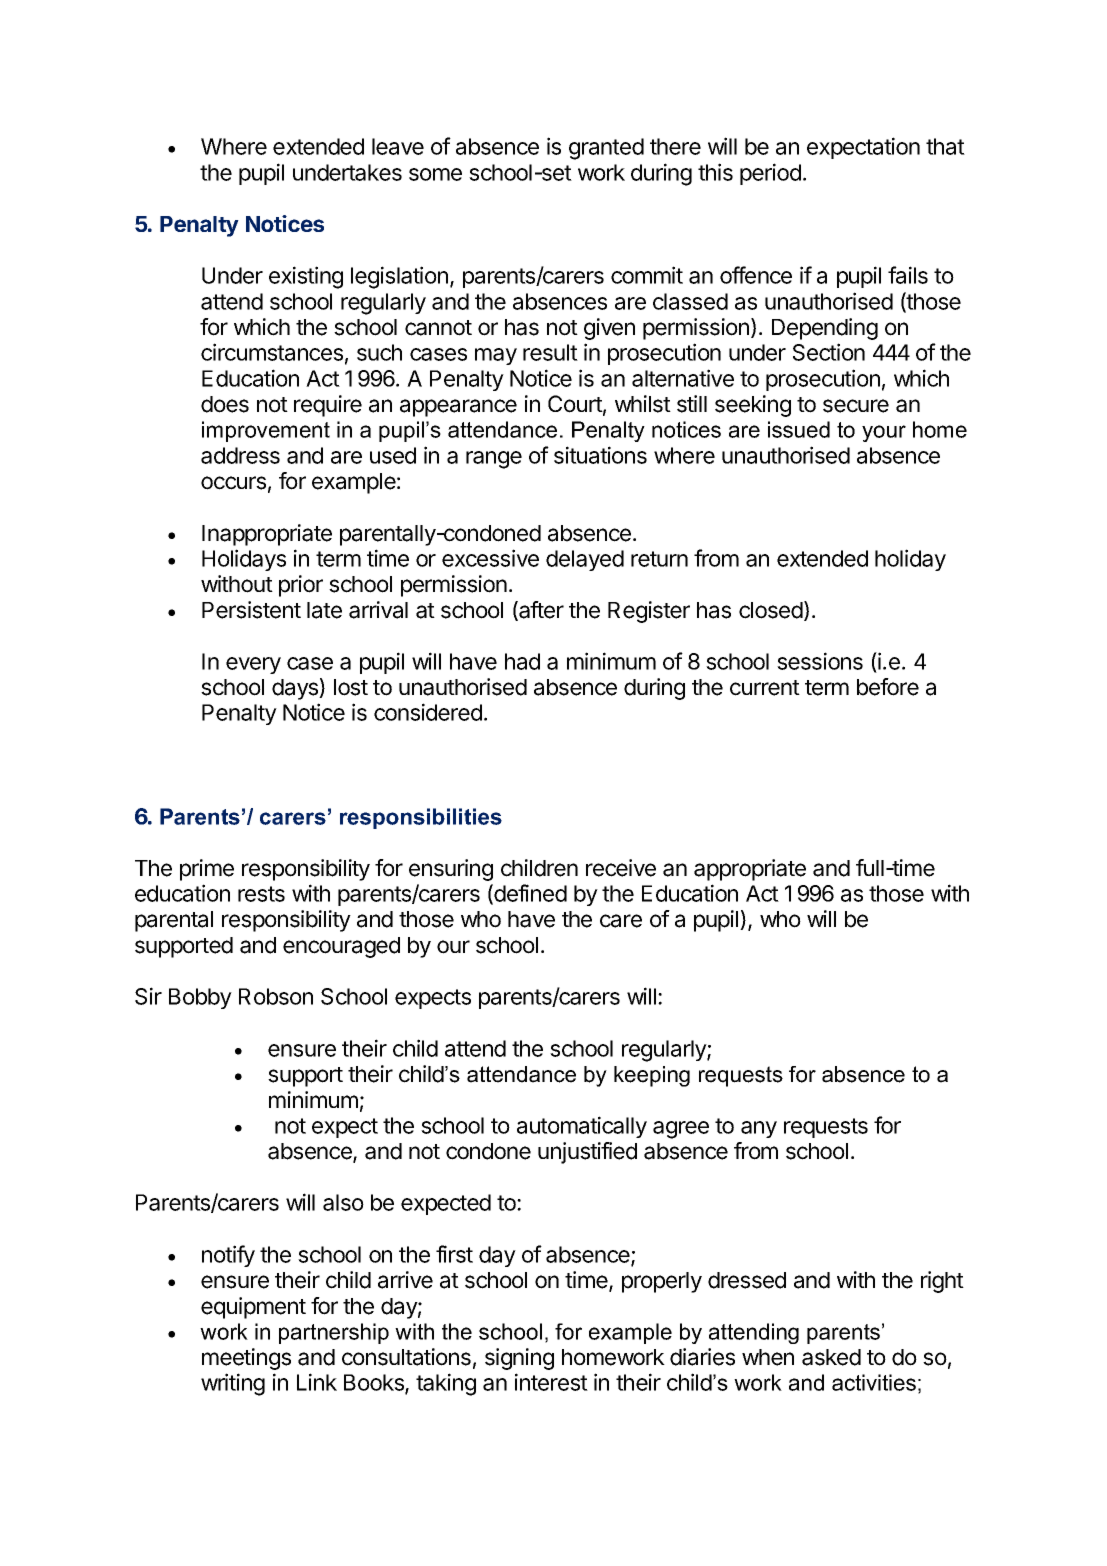 The width and height of the screenshot is (1107, 1566). Describe the element at coordinates (276, 996) in the screenshot. I see `Robson` at that location.
